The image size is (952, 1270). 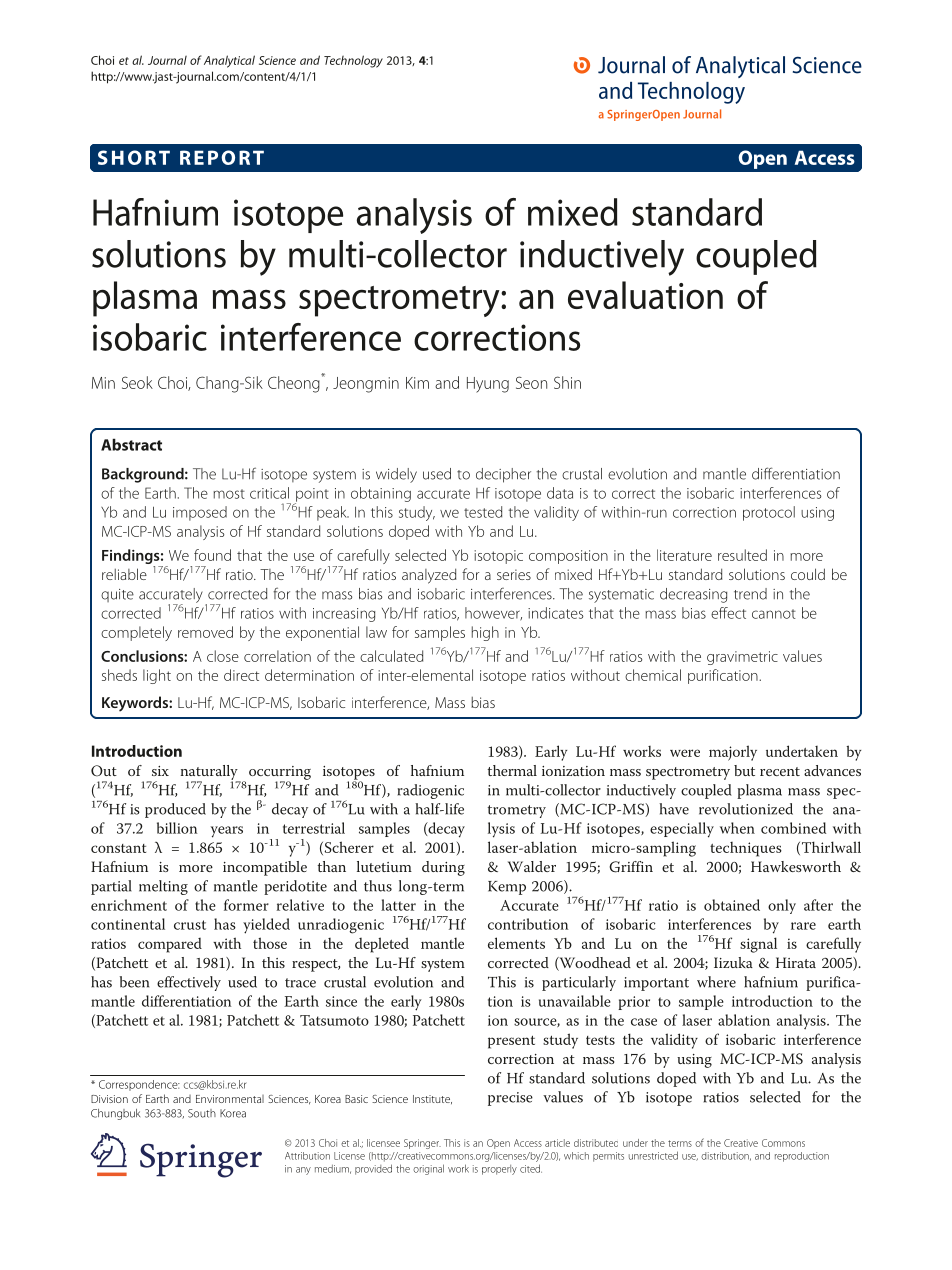 What do you see at coordinates (170, 945) in the image?
I see `compared` at bounding box center [170, 945].
